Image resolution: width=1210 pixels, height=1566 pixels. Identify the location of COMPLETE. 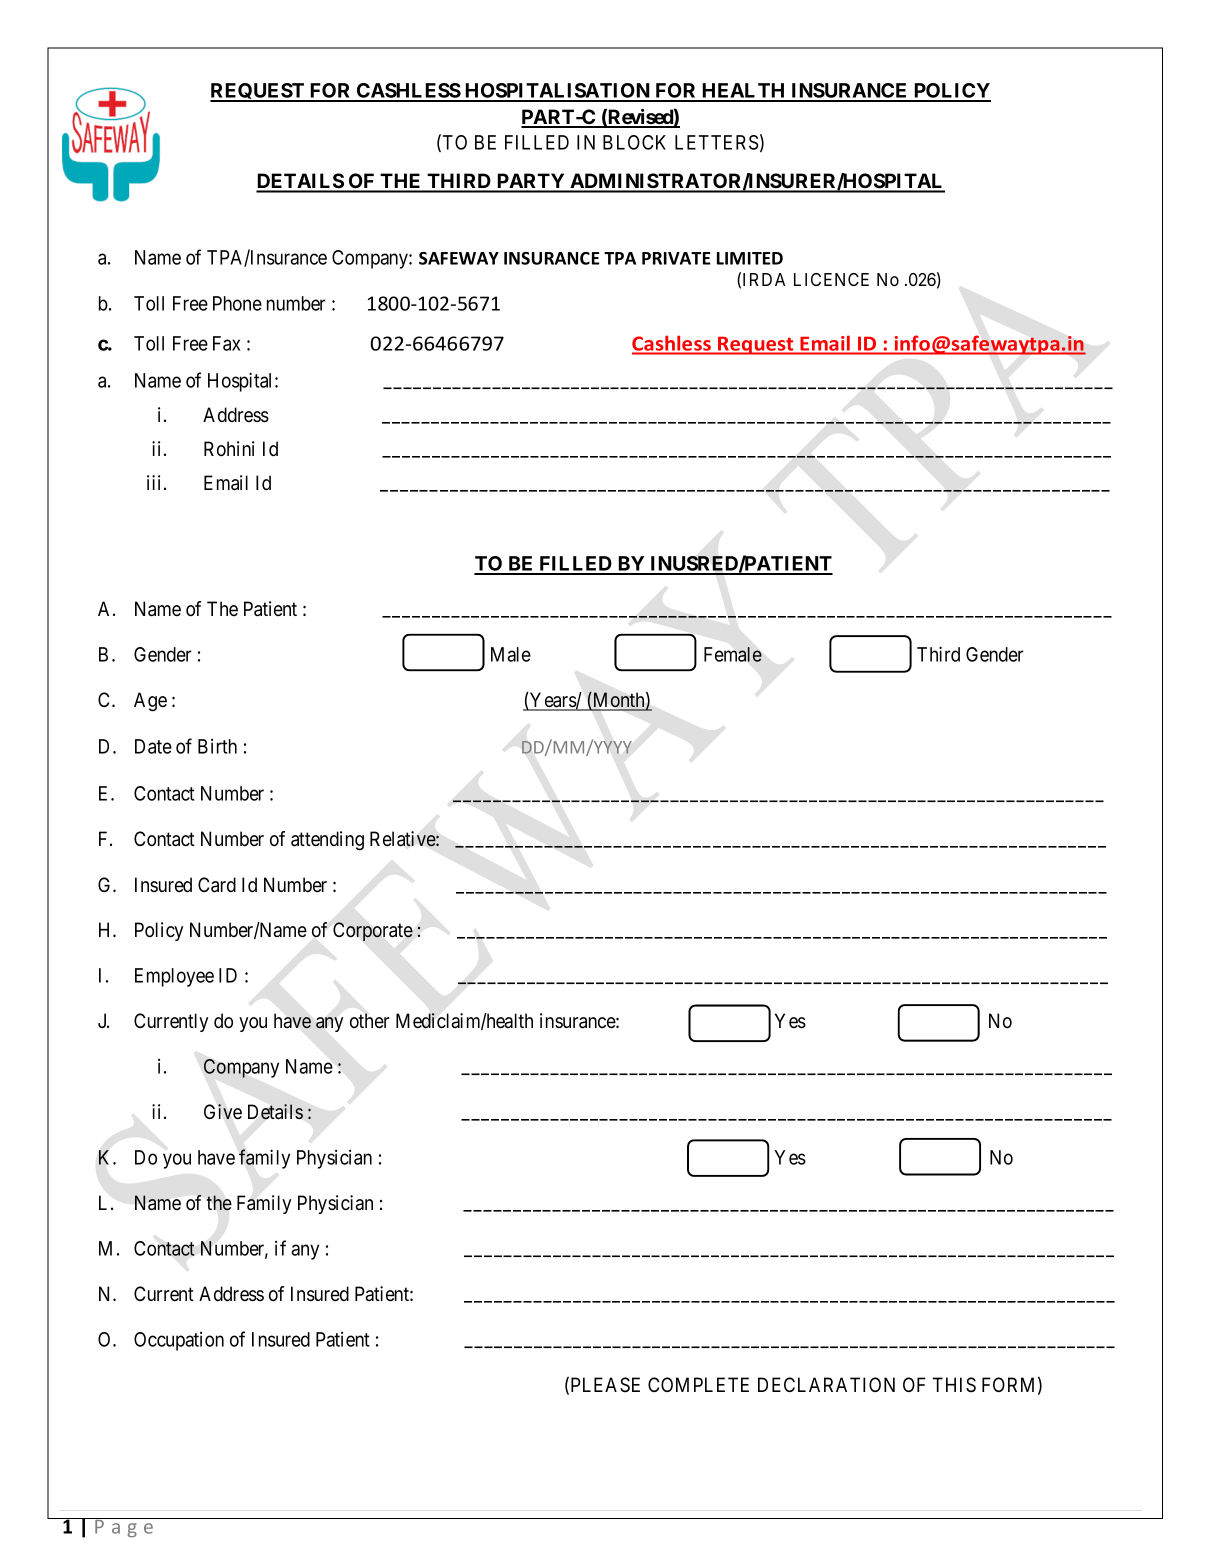
(698, 1384).
